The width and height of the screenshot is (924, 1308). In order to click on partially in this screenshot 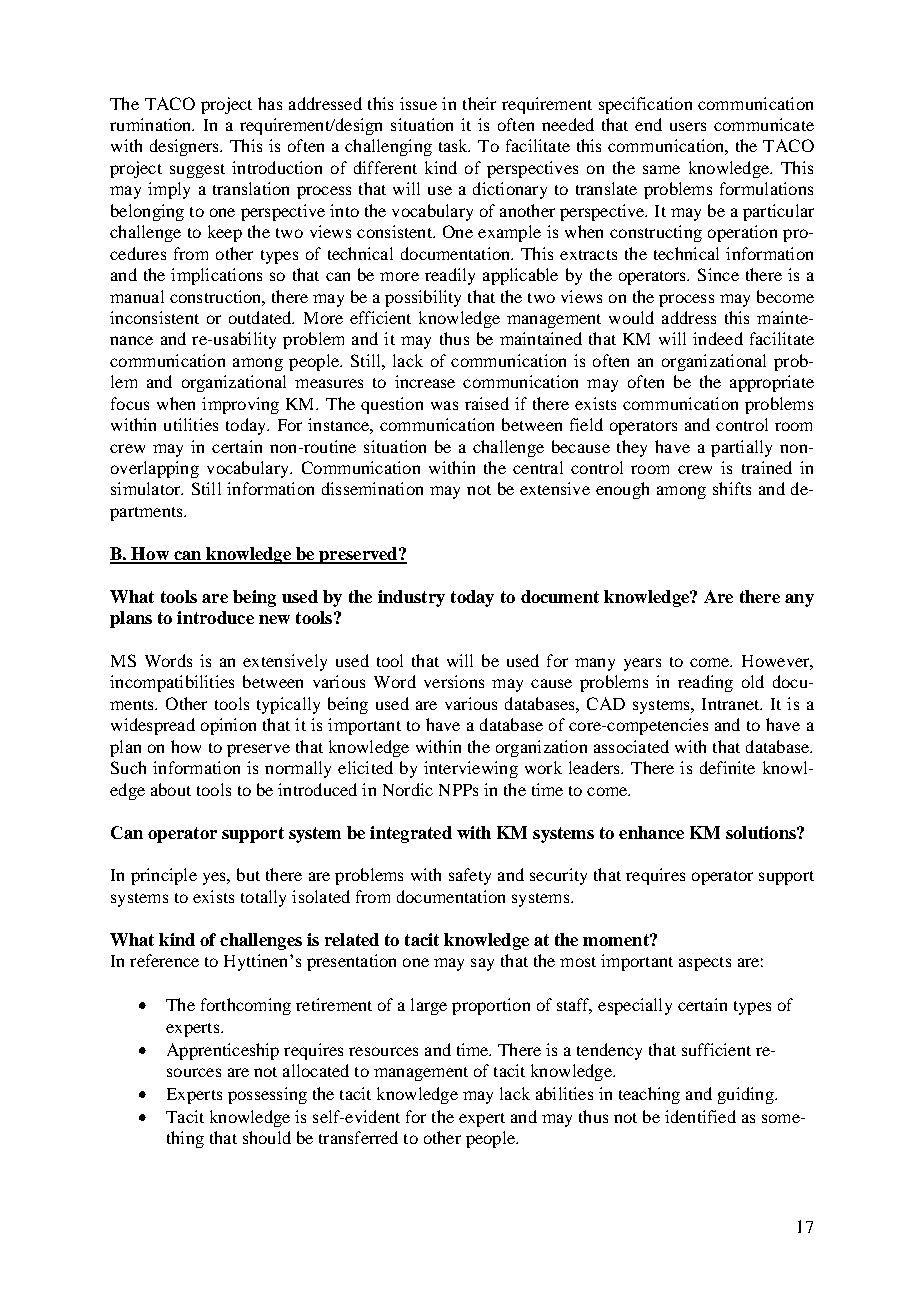, I will do `click(741, 448)`.
